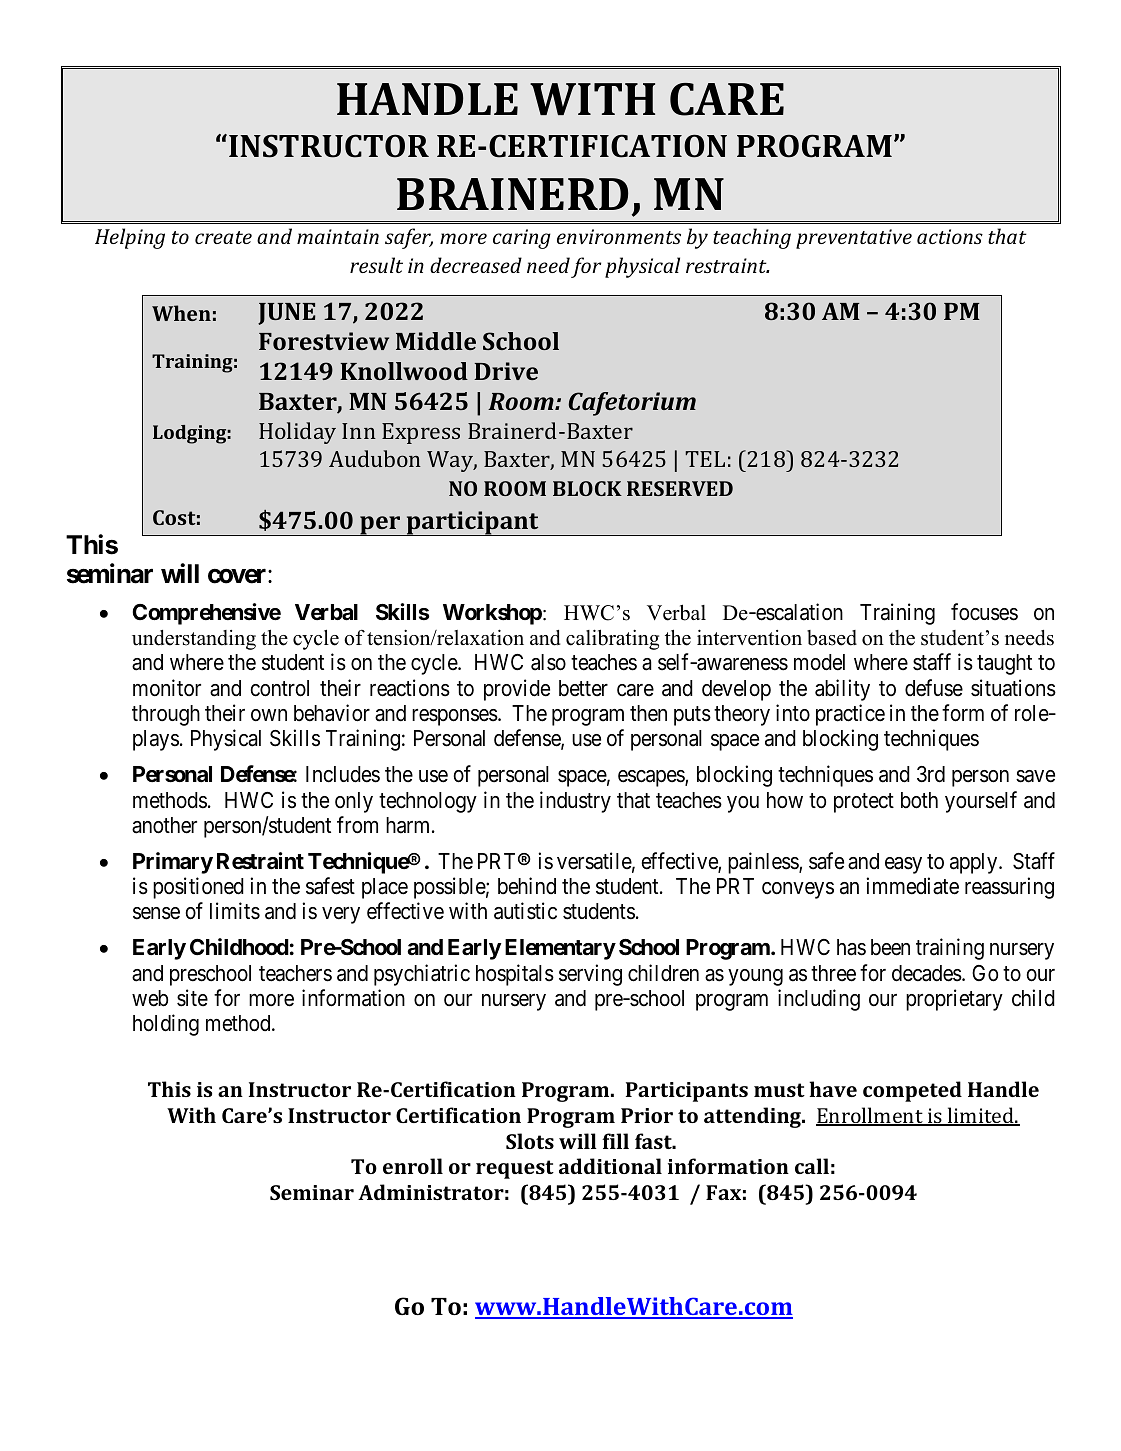 Image resolution: width=1121 pixels, height=1451 pixels. I want to click on RESERVED, so click(680, 488).
